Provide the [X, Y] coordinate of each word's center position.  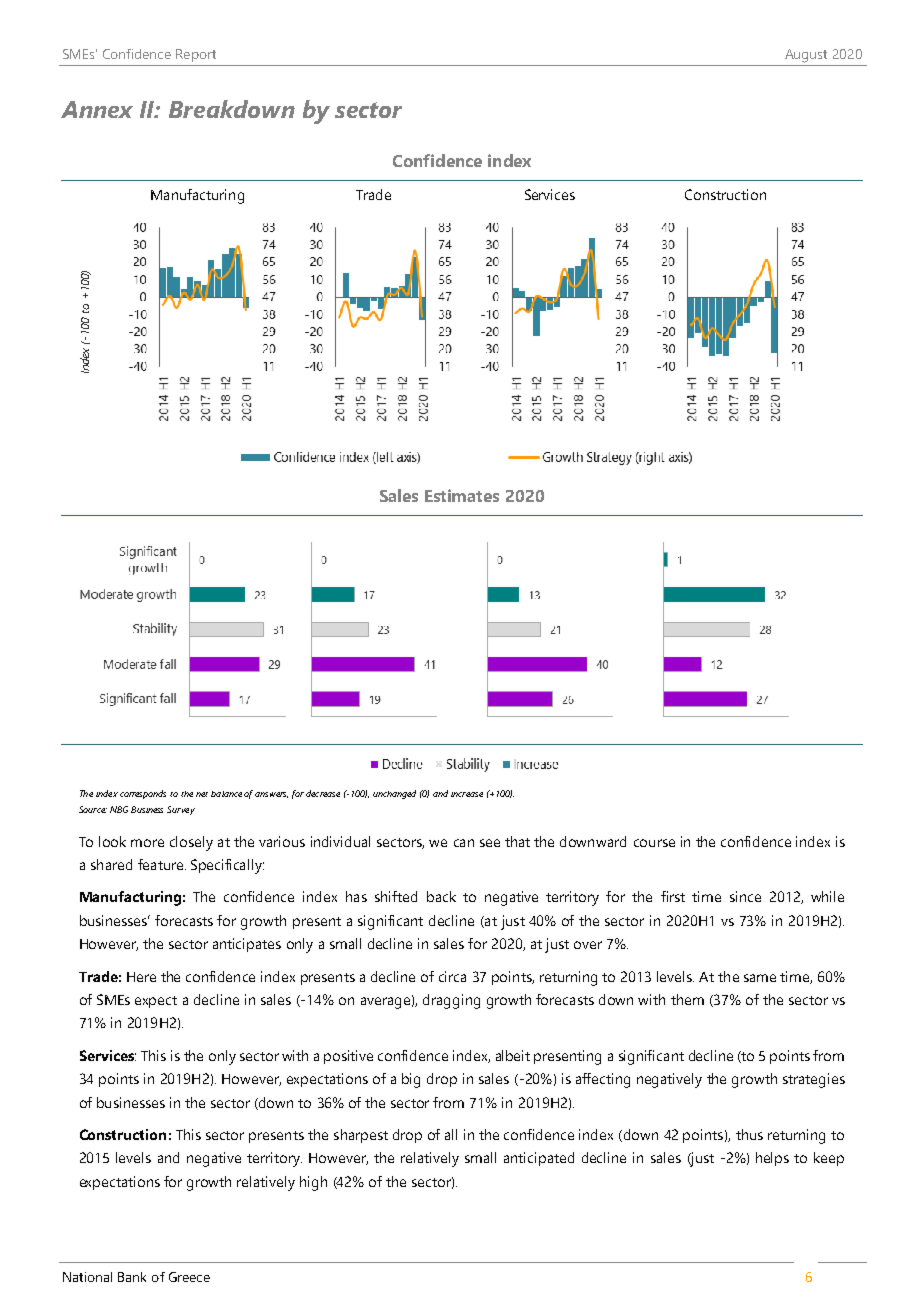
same [760, 978]
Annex [97, 109]
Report [196, 55]
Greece [189, 1277]
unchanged [394, 794]
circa [452, 976]
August [806, 56]
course [654, 843]
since [745, 896]
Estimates [462, 495]
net [202, 794]
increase [467, 794]
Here [141, 977]
